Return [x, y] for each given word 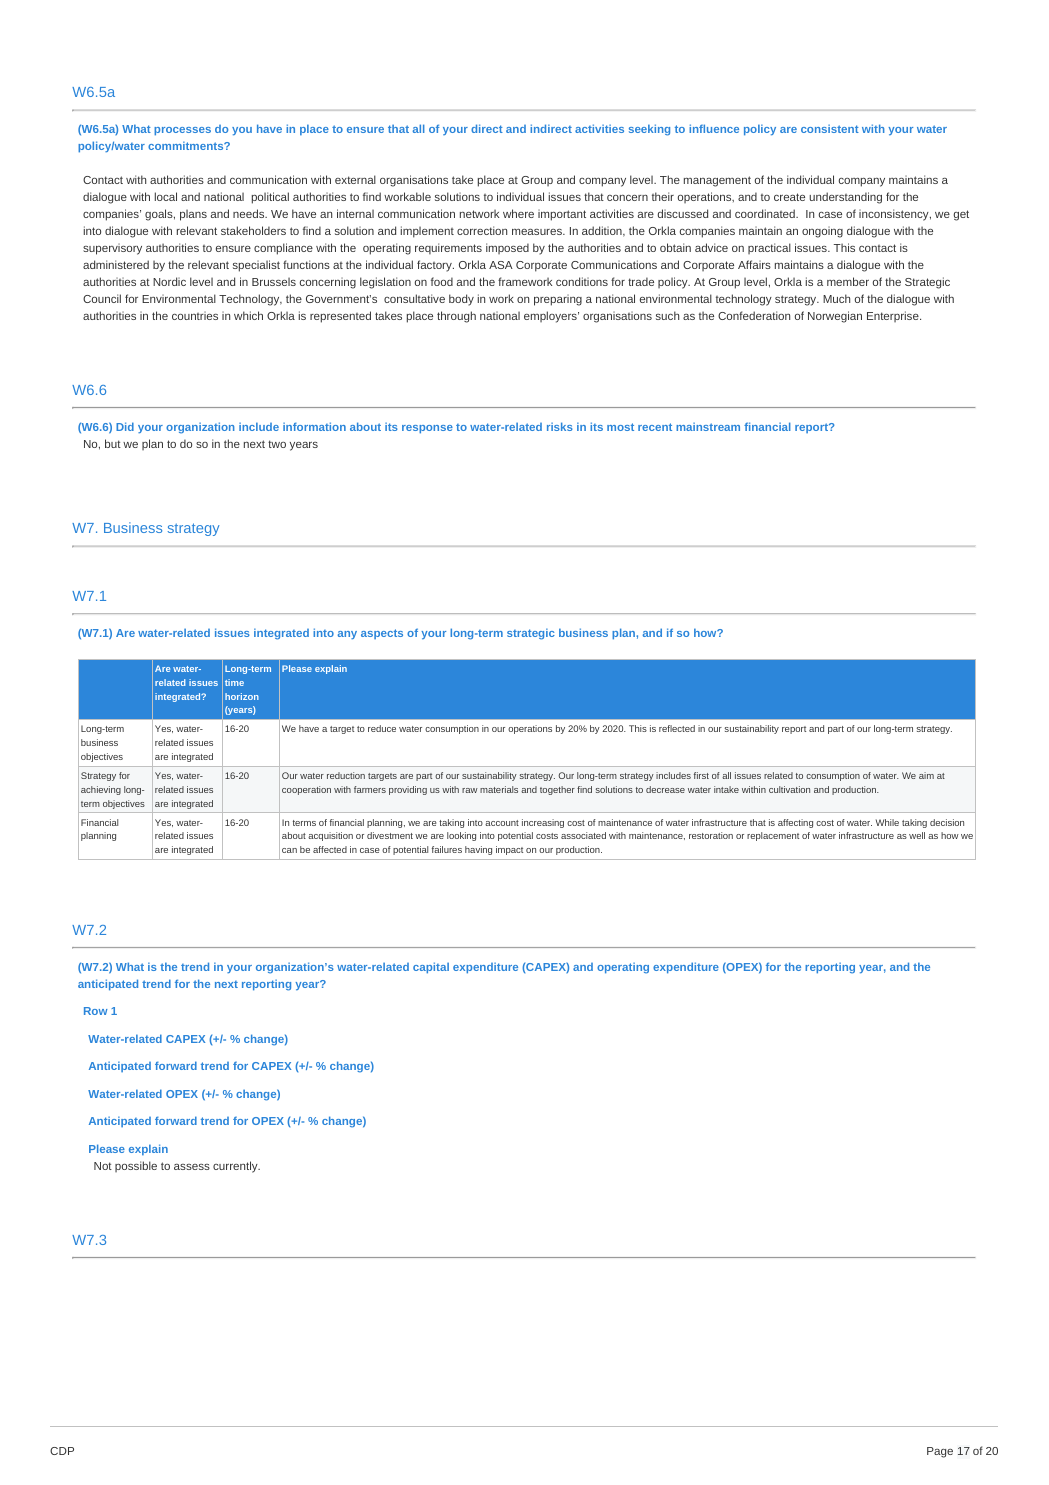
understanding [845, 198]
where [518, 213]
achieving [101, 790]
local [166, 196]
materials [499, 789]
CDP [62, 1451]
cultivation [789, 789]
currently [236, 1167]
